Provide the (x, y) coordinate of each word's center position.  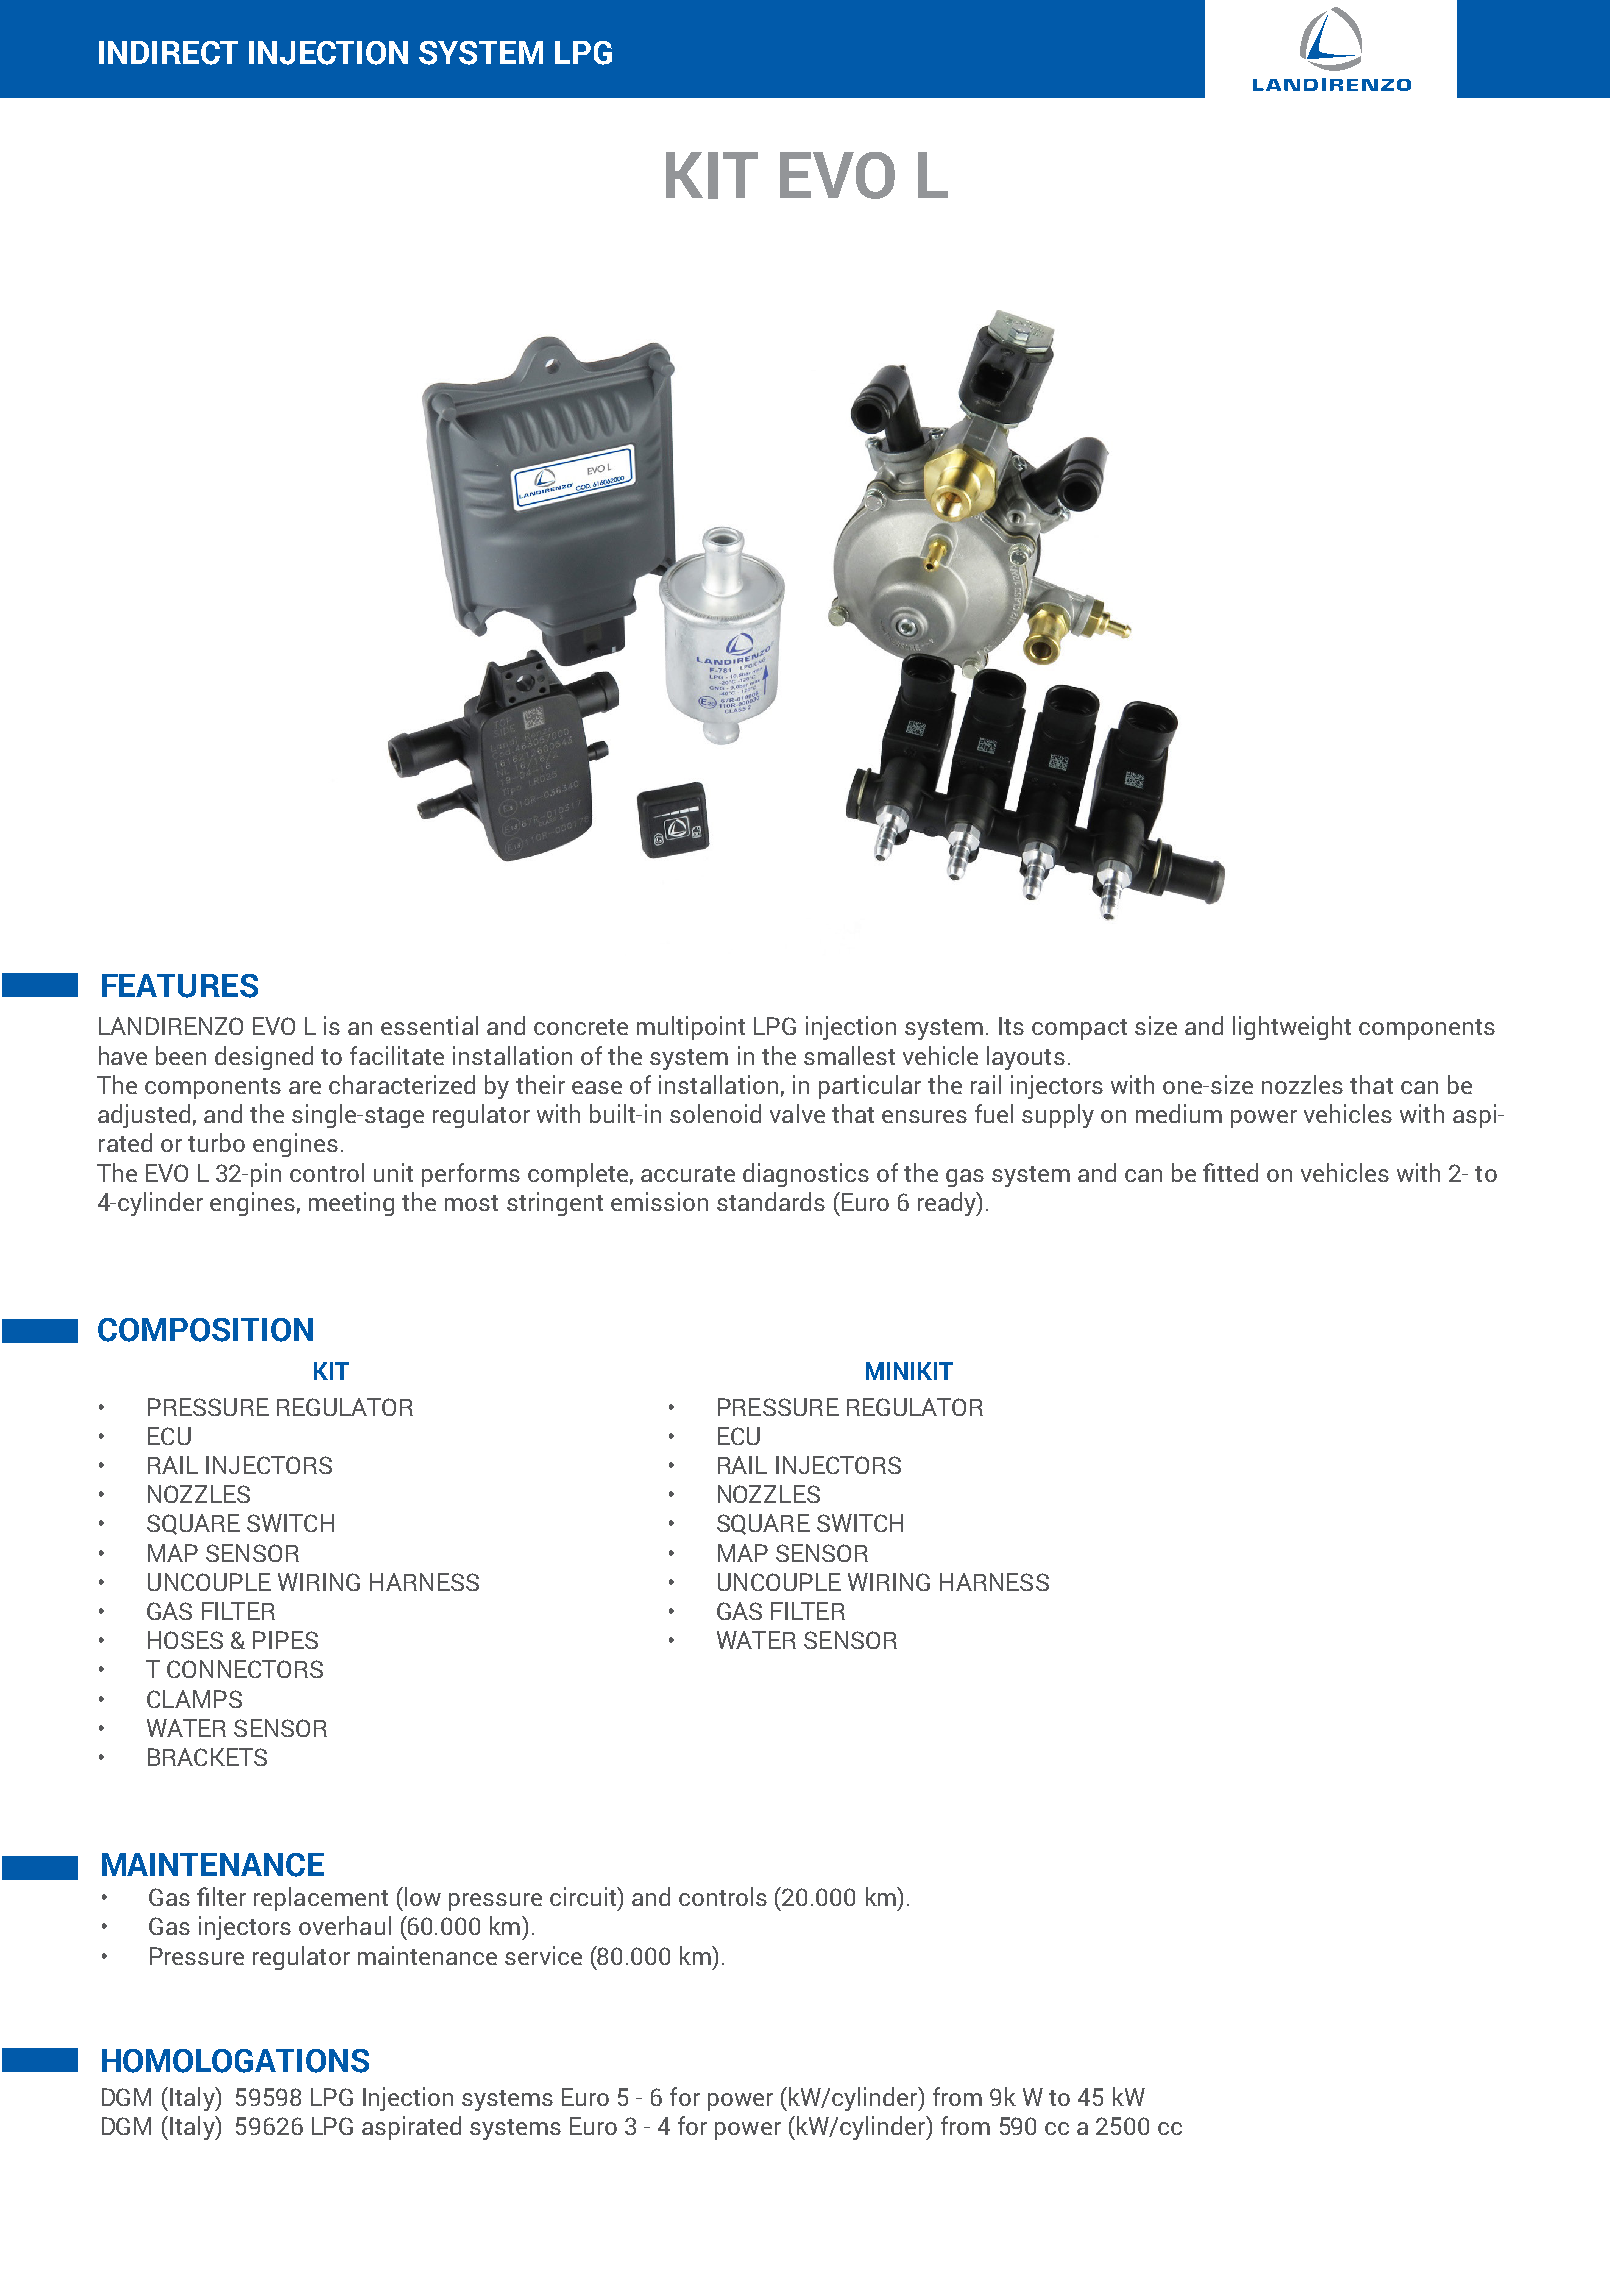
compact (1079, 1029)
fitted (1230, 1172)
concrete (581, 1027)
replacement (321, 1899)
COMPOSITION (205, 1330)
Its (1011, 1026)
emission (659, 1201)
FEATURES (180, 986)
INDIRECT (168, 53)
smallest (849, 1055)
